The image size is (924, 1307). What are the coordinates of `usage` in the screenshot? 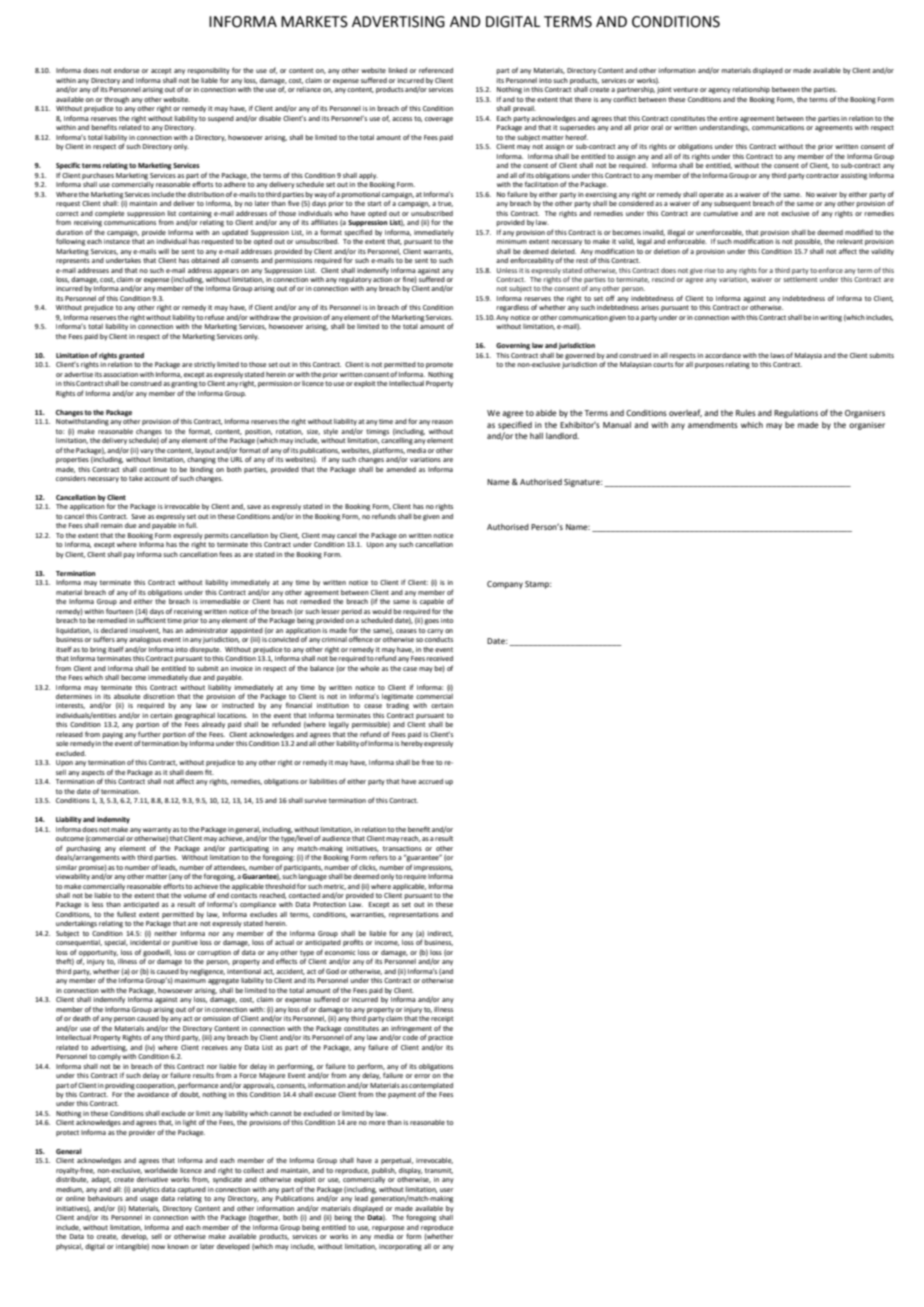 It's located at (149, 1200).
